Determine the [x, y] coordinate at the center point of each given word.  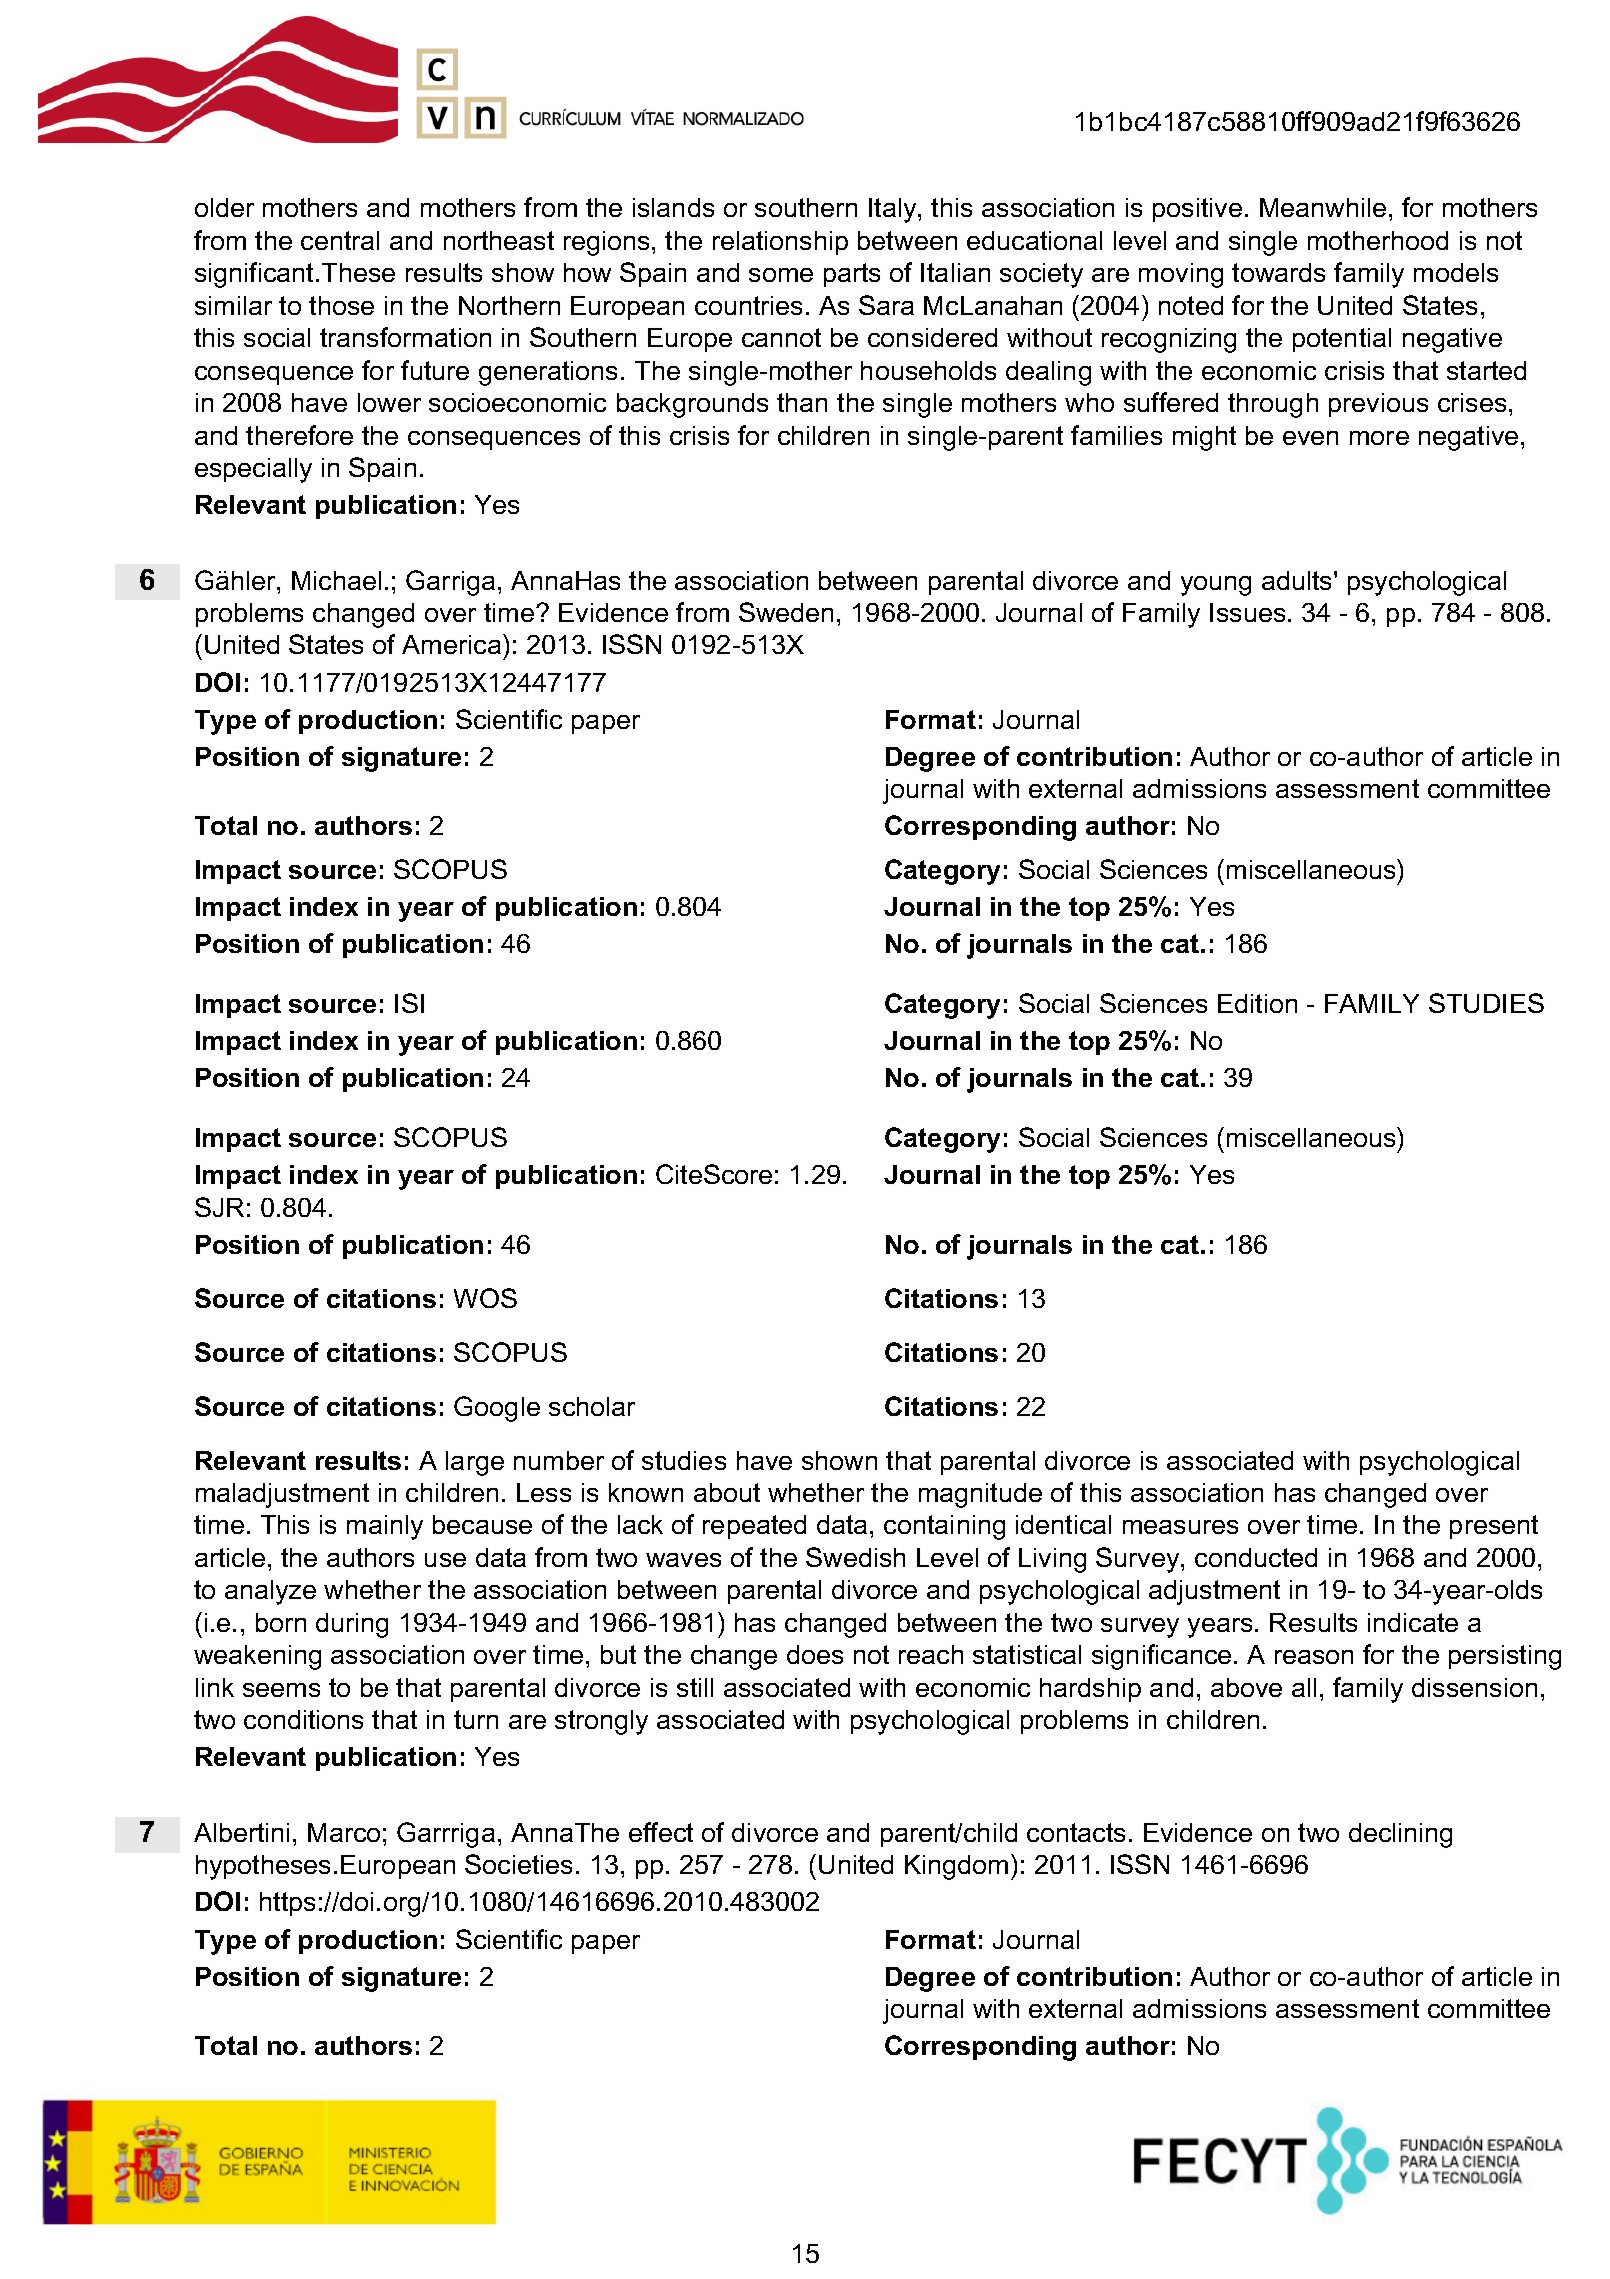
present [1494, 1527]
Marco [344, 1832]
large [475, 1463]
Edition [1257, 1003]
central [340, 240]
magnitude [980, 1495]
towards [1278, 272]
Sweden [786, 612]
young [1216, 586]
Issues [1247, 612]
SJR [219, 1207]
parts [852, 275]
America [451, 644]
